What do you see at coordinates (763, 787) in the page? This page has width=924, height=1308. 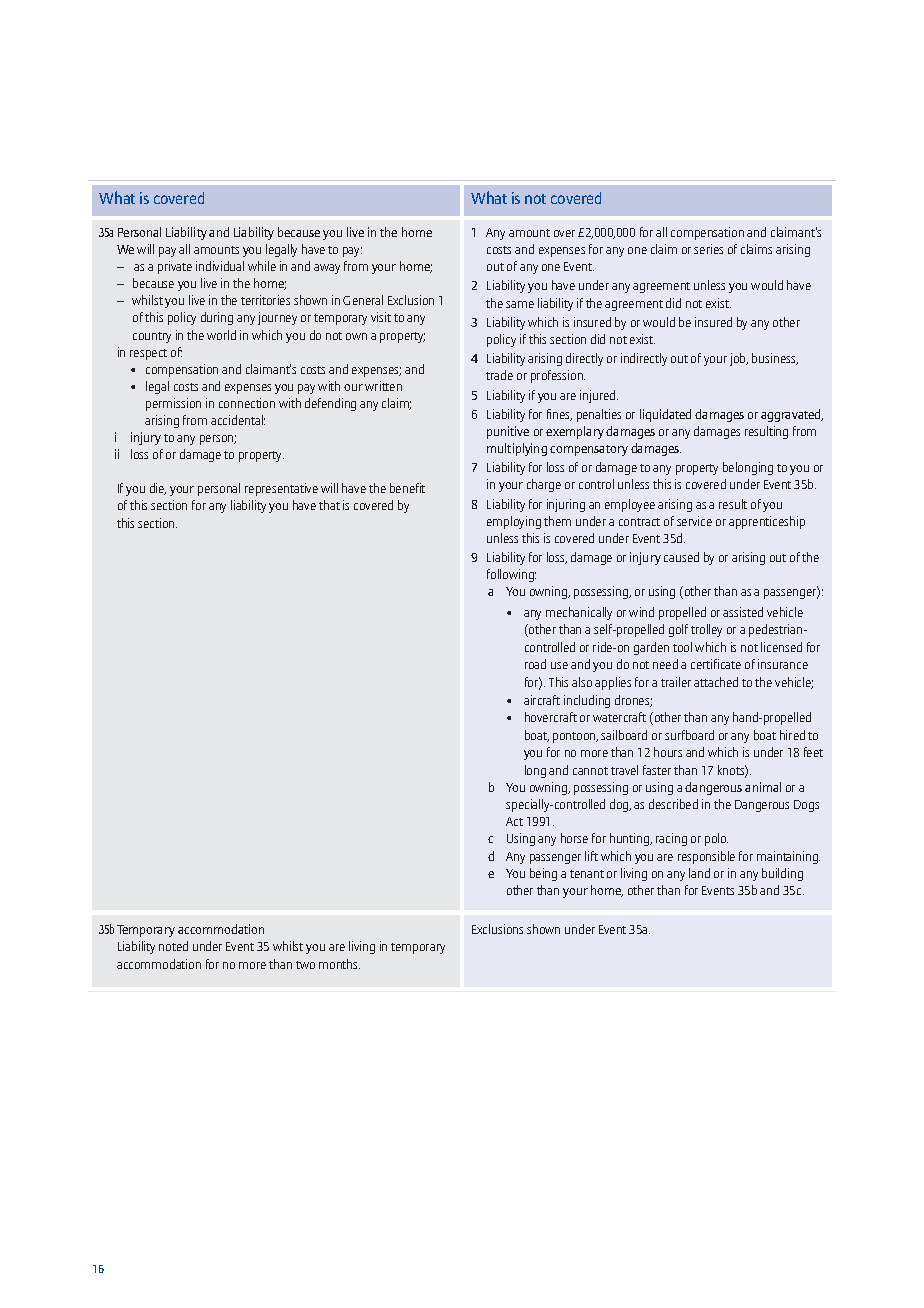 I see `animal` at bounding box center [763, 787].
